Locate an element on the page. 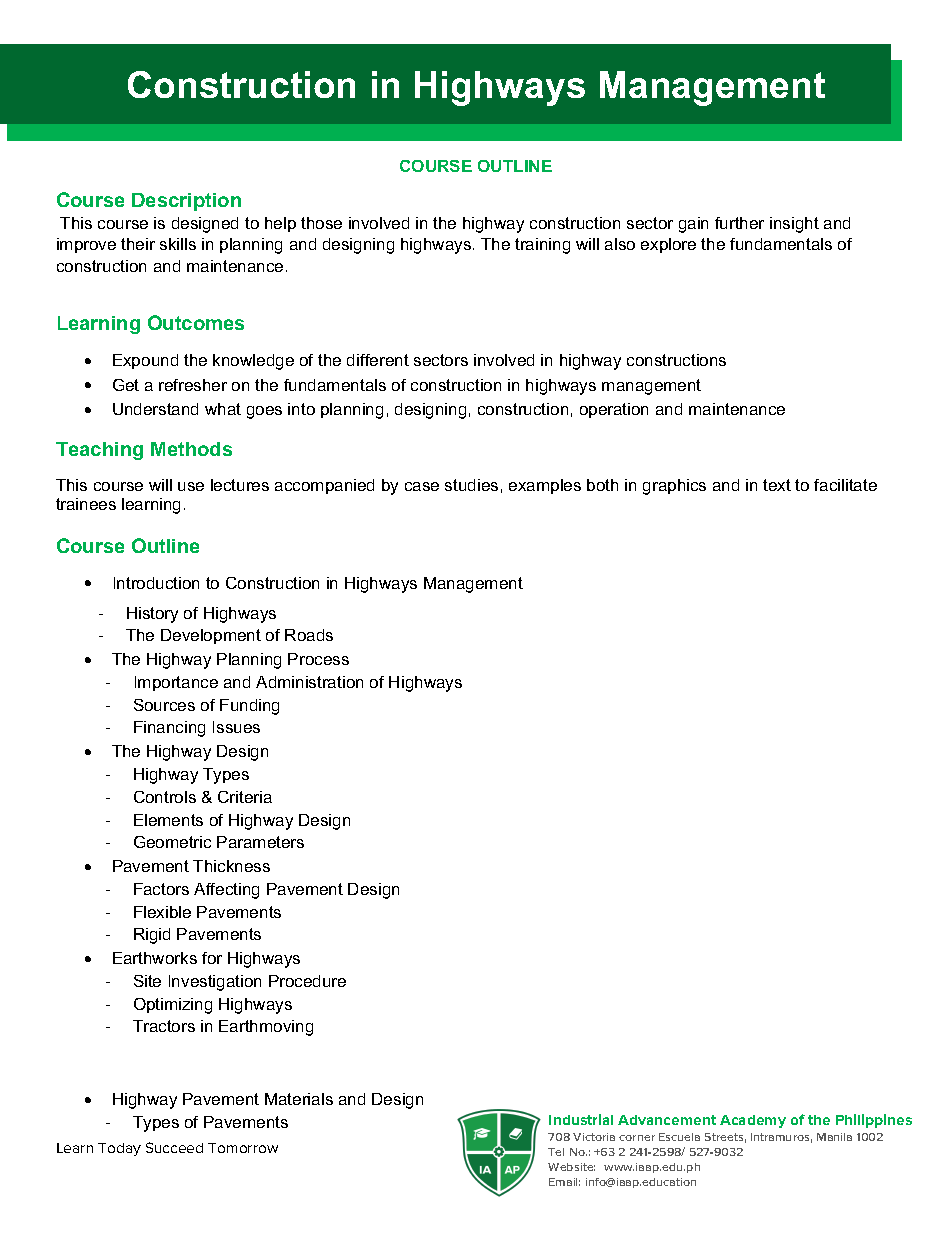 Image resolution: width=952 pixels, height=1233 pixels. studies is located at coordinates (471, 485).
